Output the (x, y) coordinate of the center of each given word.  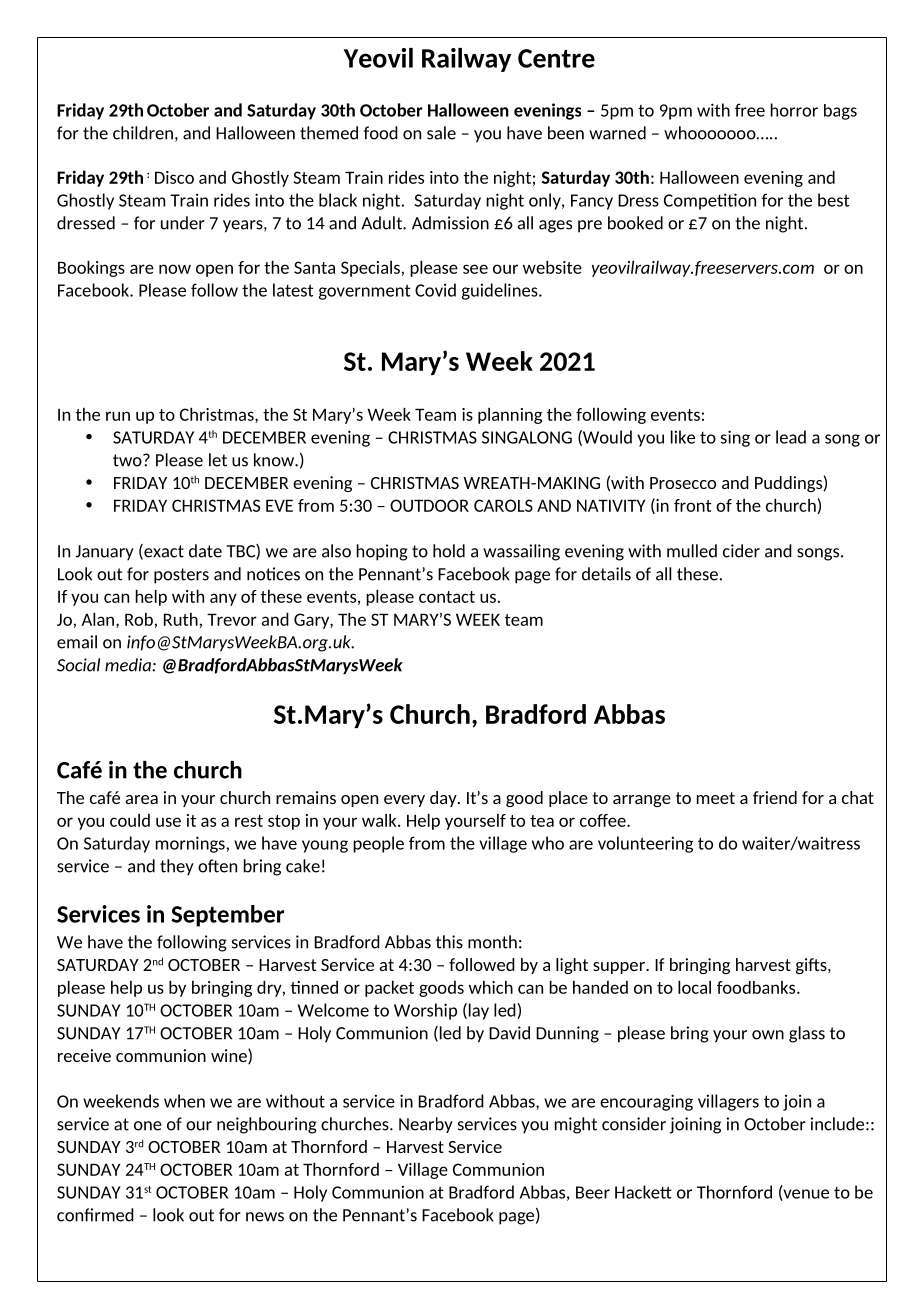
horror (794, 110)
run (118, 416)
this (449, 942)
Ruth (181, 619)
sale (441, 133)
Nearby (426, 1125)
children (143, 133)
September (227, 916)
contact (447, 597)
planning (510, 416)
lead (791, 437)
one (148, 1126)
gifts (812, 966)
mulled (692, 551)
